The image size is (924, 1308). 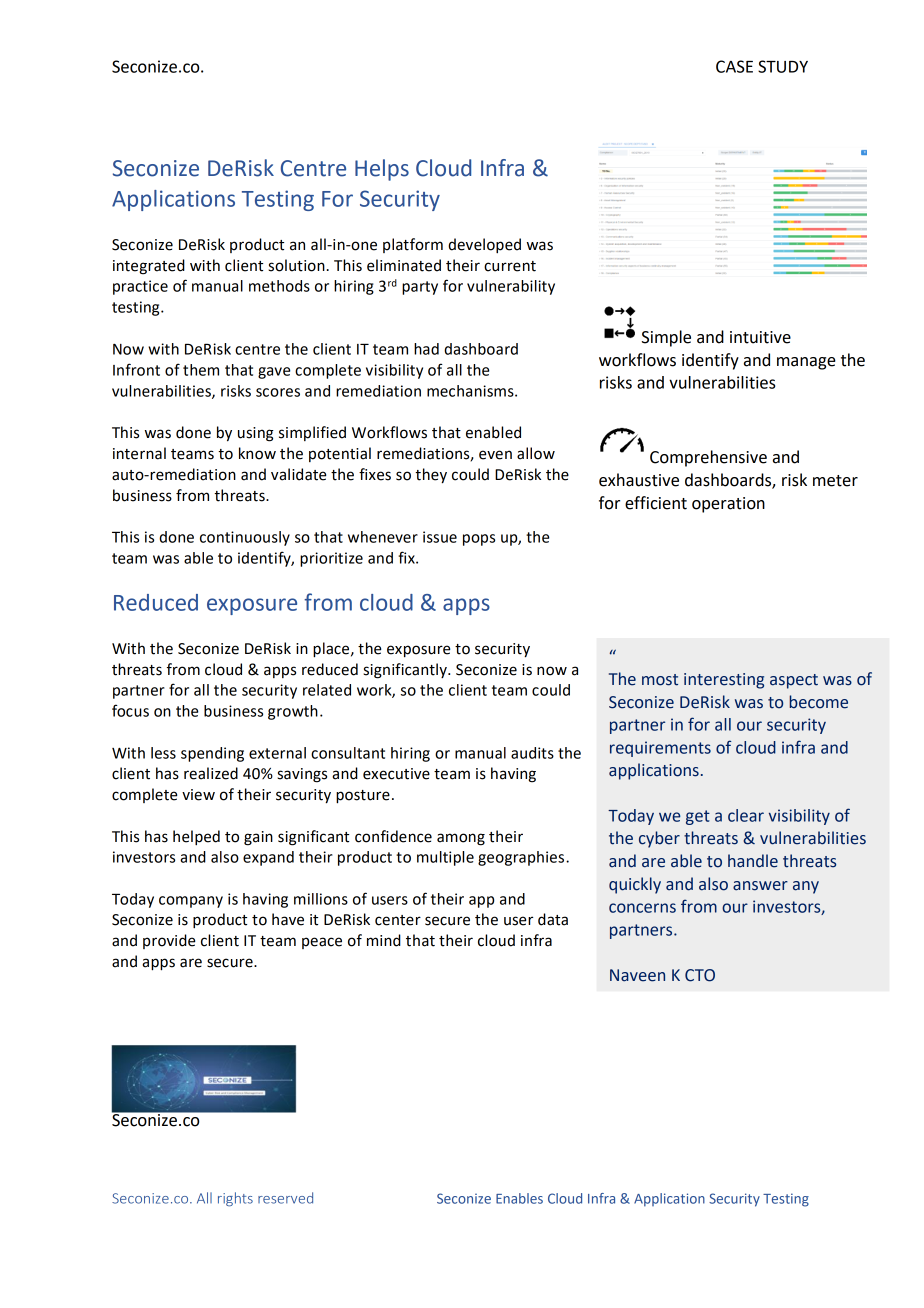 What do you see at coordinates (495, 455) in the screenshot?
I see `even` at bounding box center [495, 455].
